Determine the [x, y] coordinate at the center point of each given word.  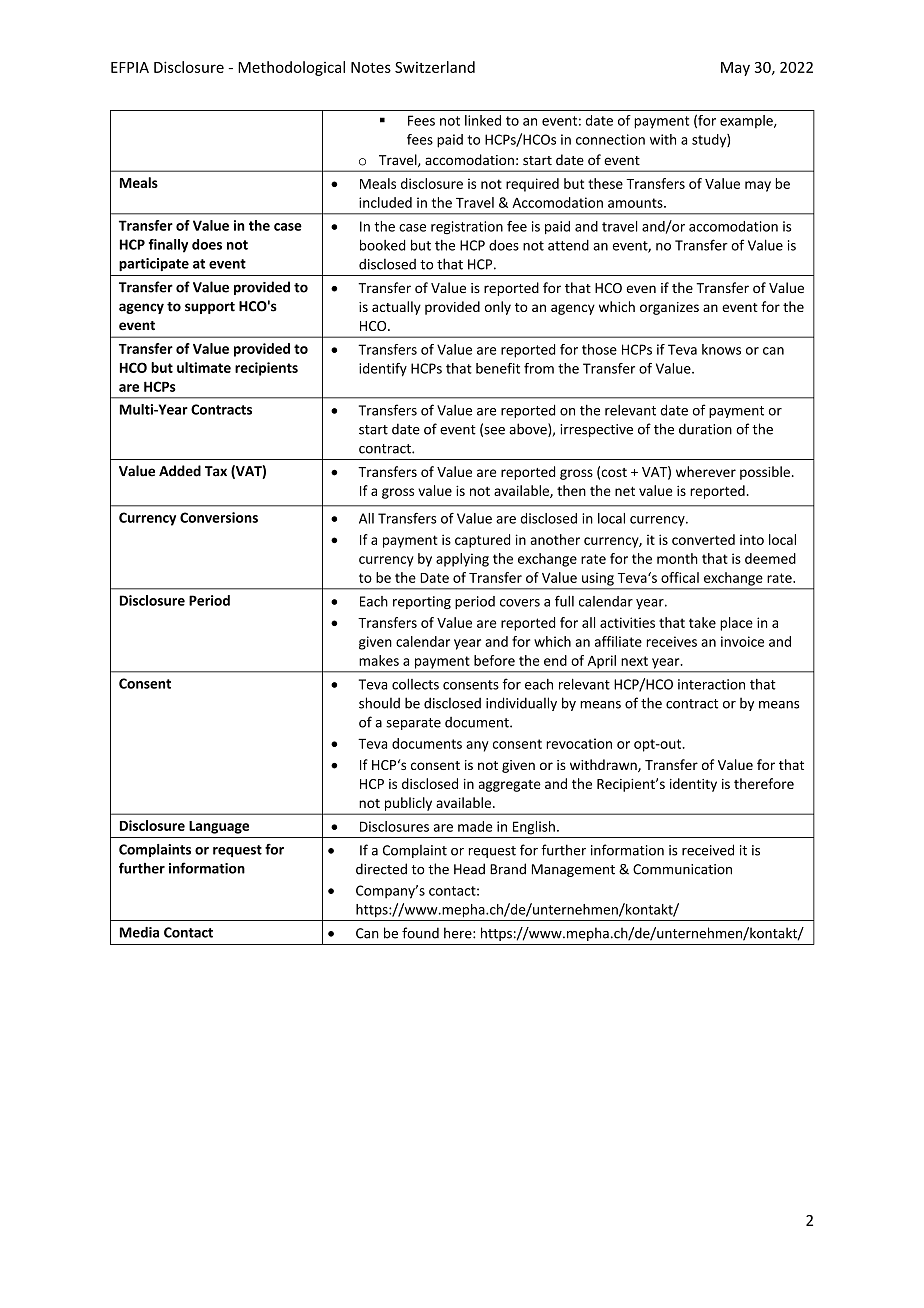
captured [482, 541]
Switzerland [435, 67]
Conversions [219, 517]
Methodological [291, 68]
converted [703, 539]
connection [610, 139]
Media [139, 932]
